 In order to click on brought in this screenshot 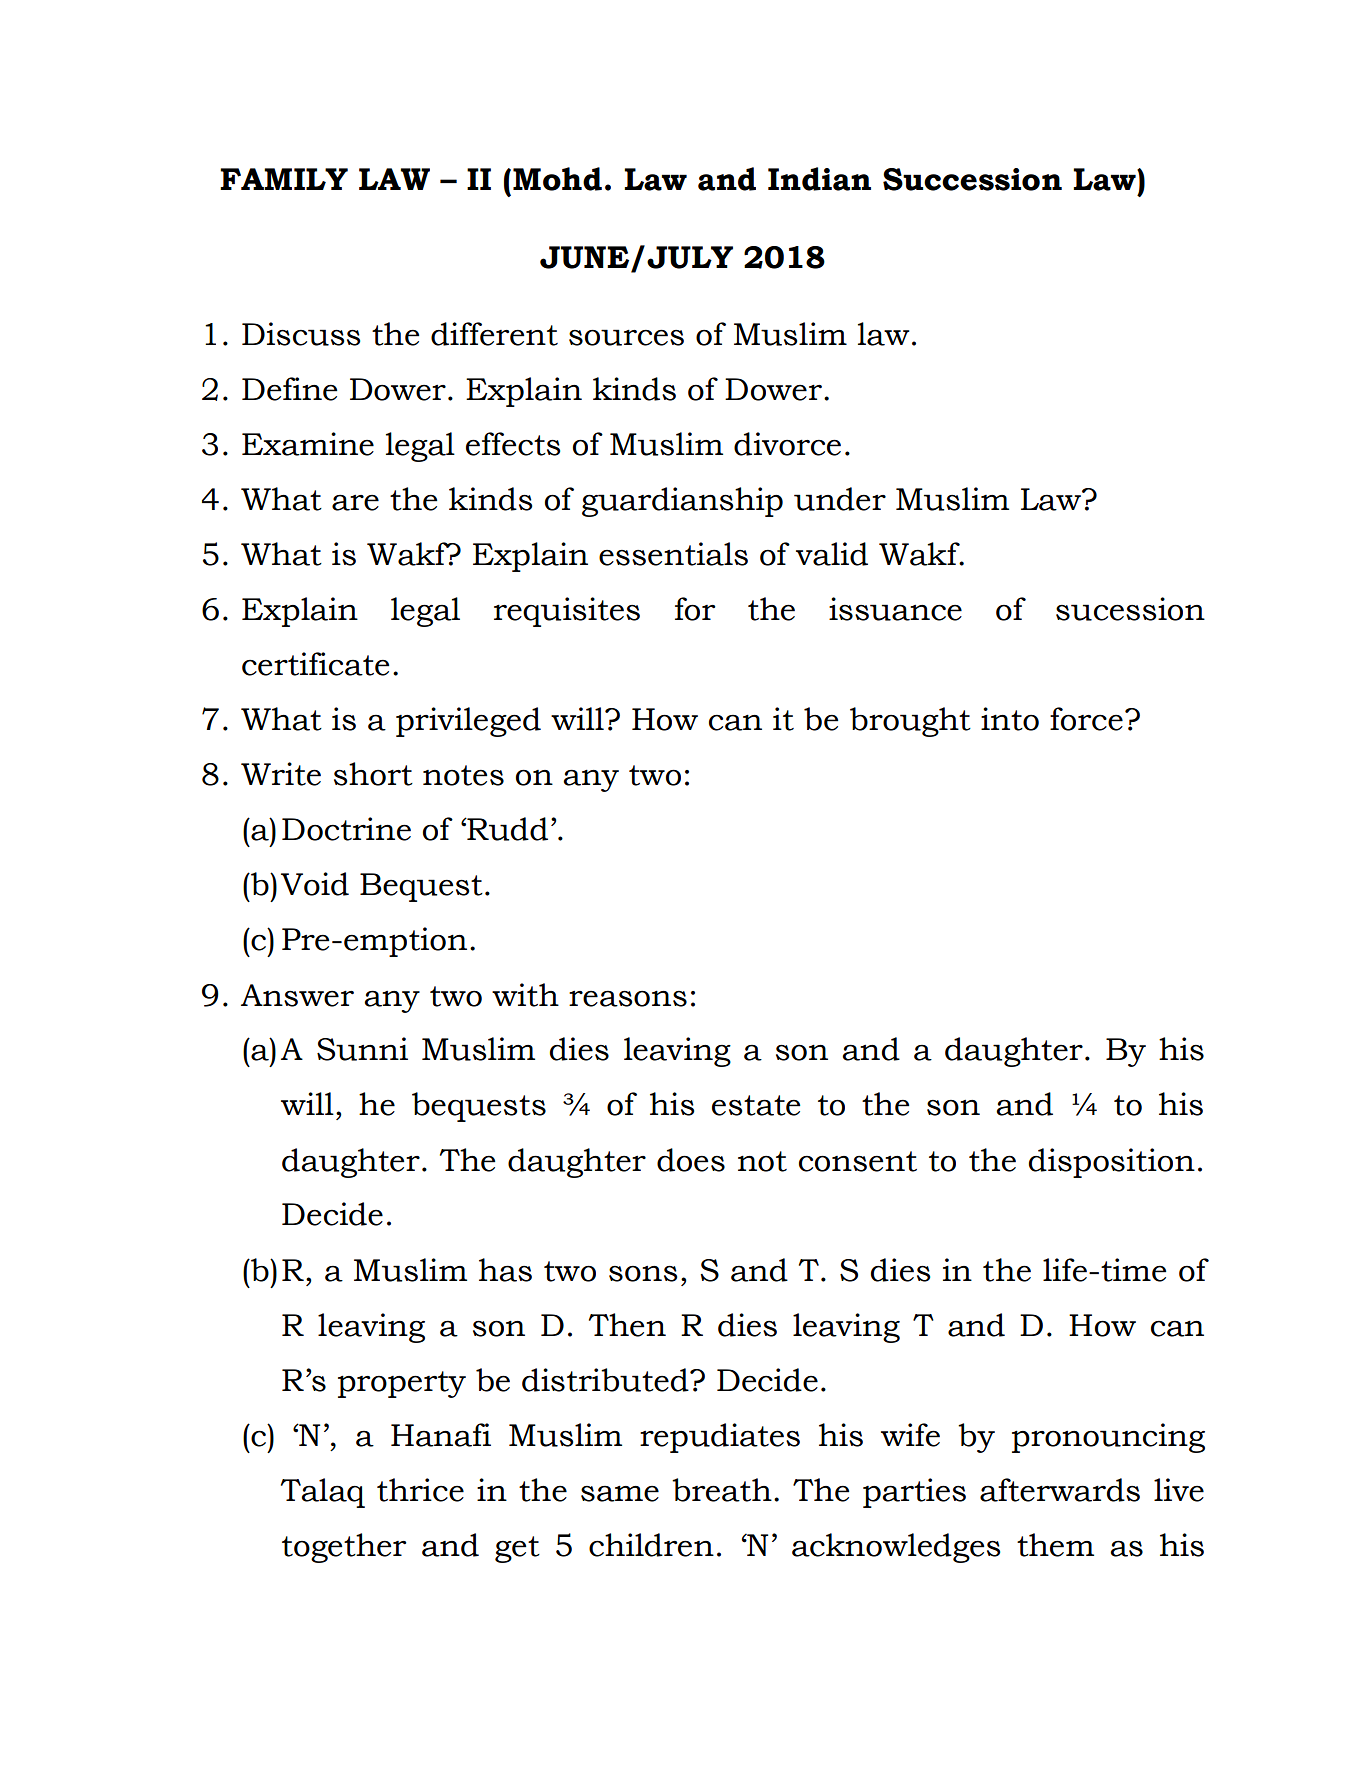, I will do `click(910, 722)`.
